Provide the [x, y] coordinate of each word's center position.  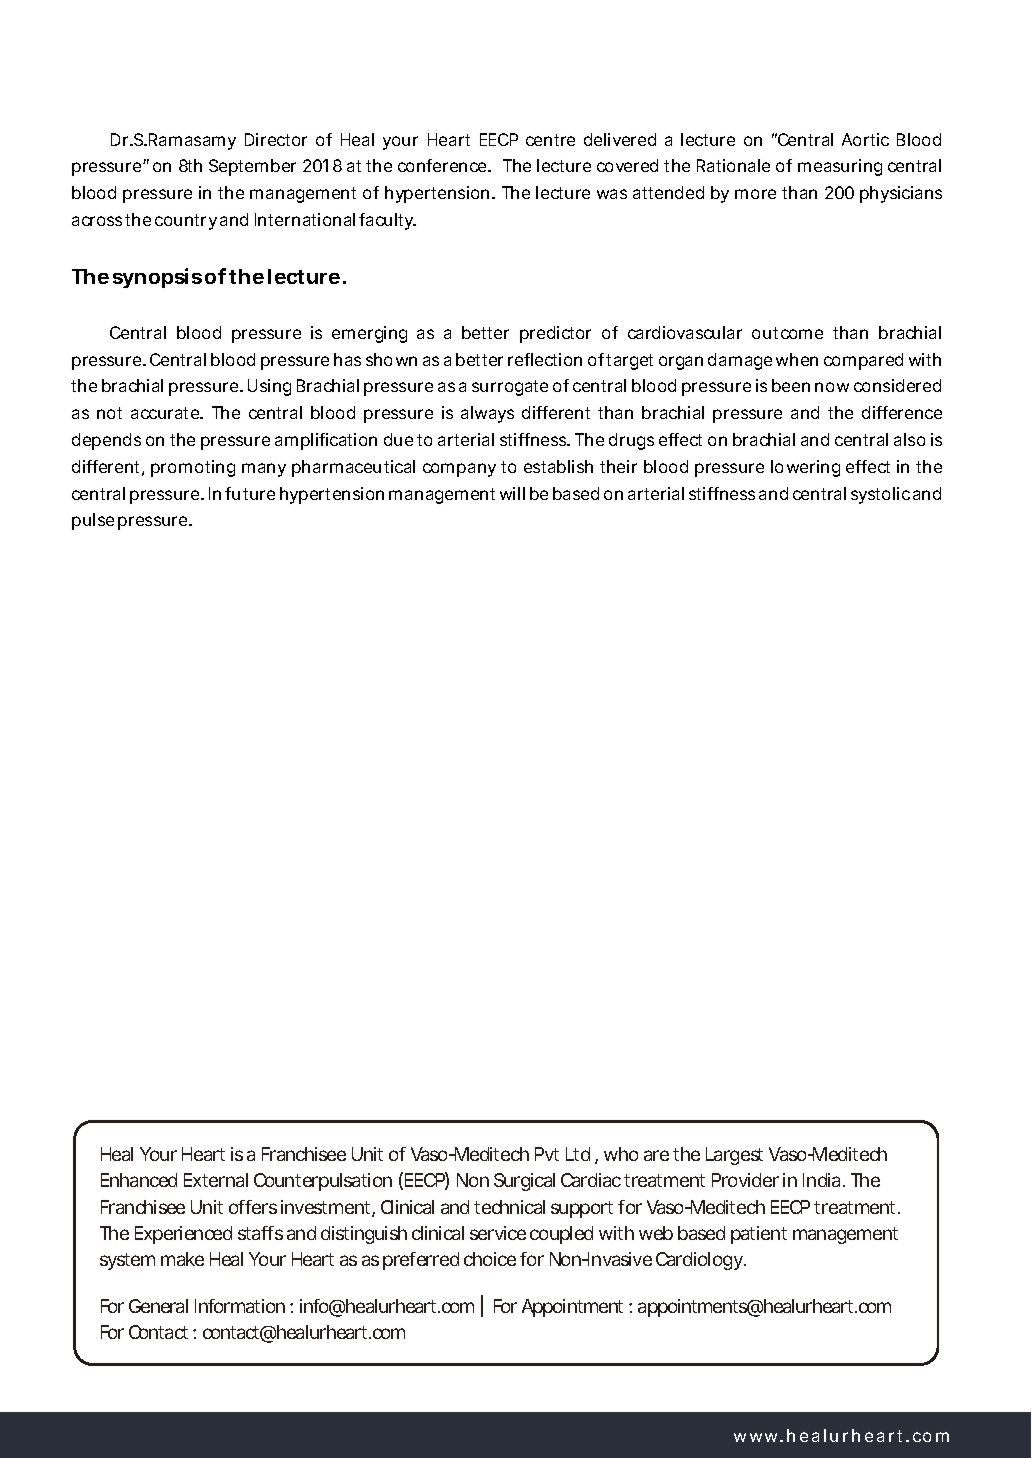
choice [490, 1259]
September [252, 167]
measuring [840, 167]
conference [443, 165]
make [182, 1259]
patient [759, 1235]
